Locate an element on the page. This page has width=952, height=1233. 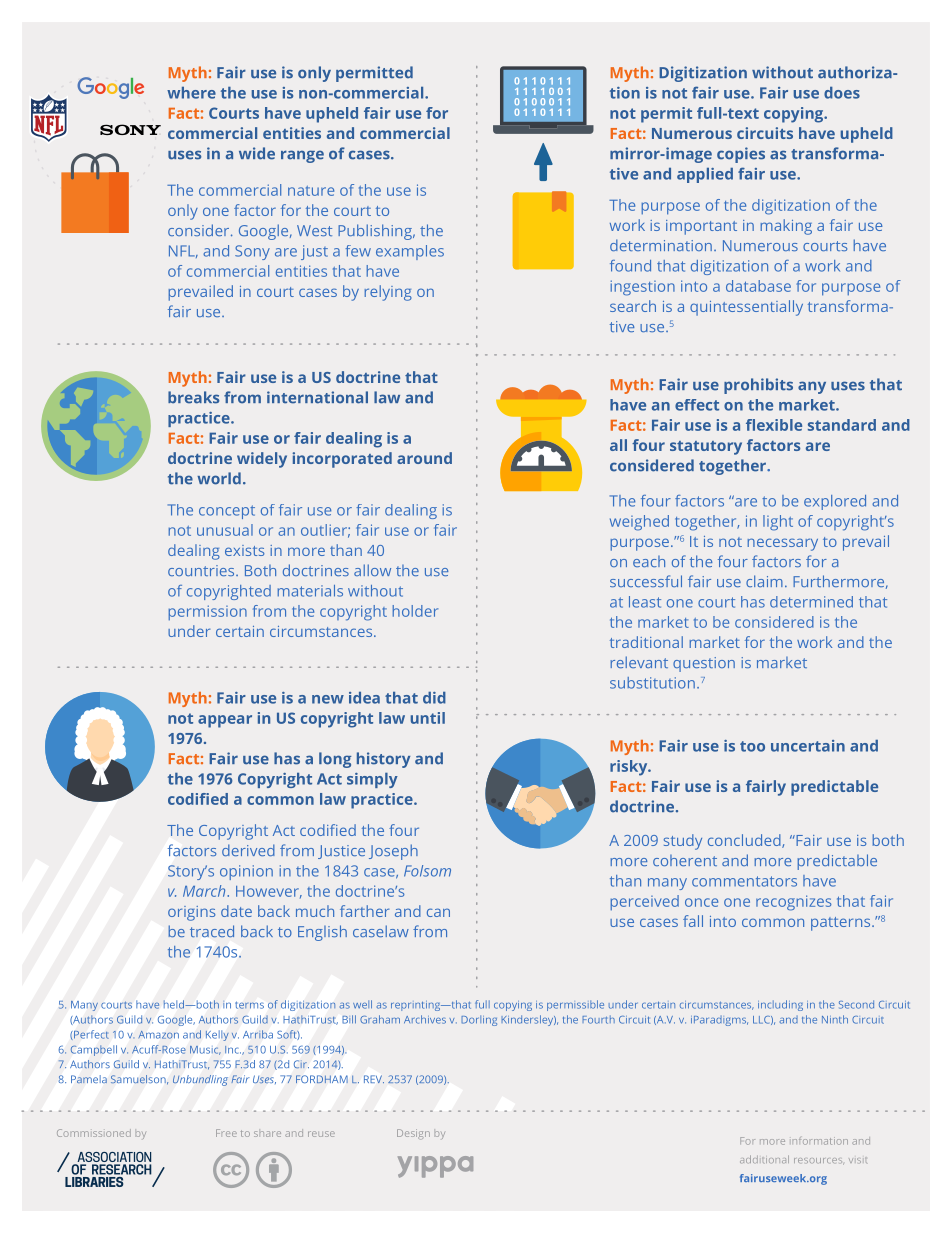
appear is located at coordinates (225, 721).
